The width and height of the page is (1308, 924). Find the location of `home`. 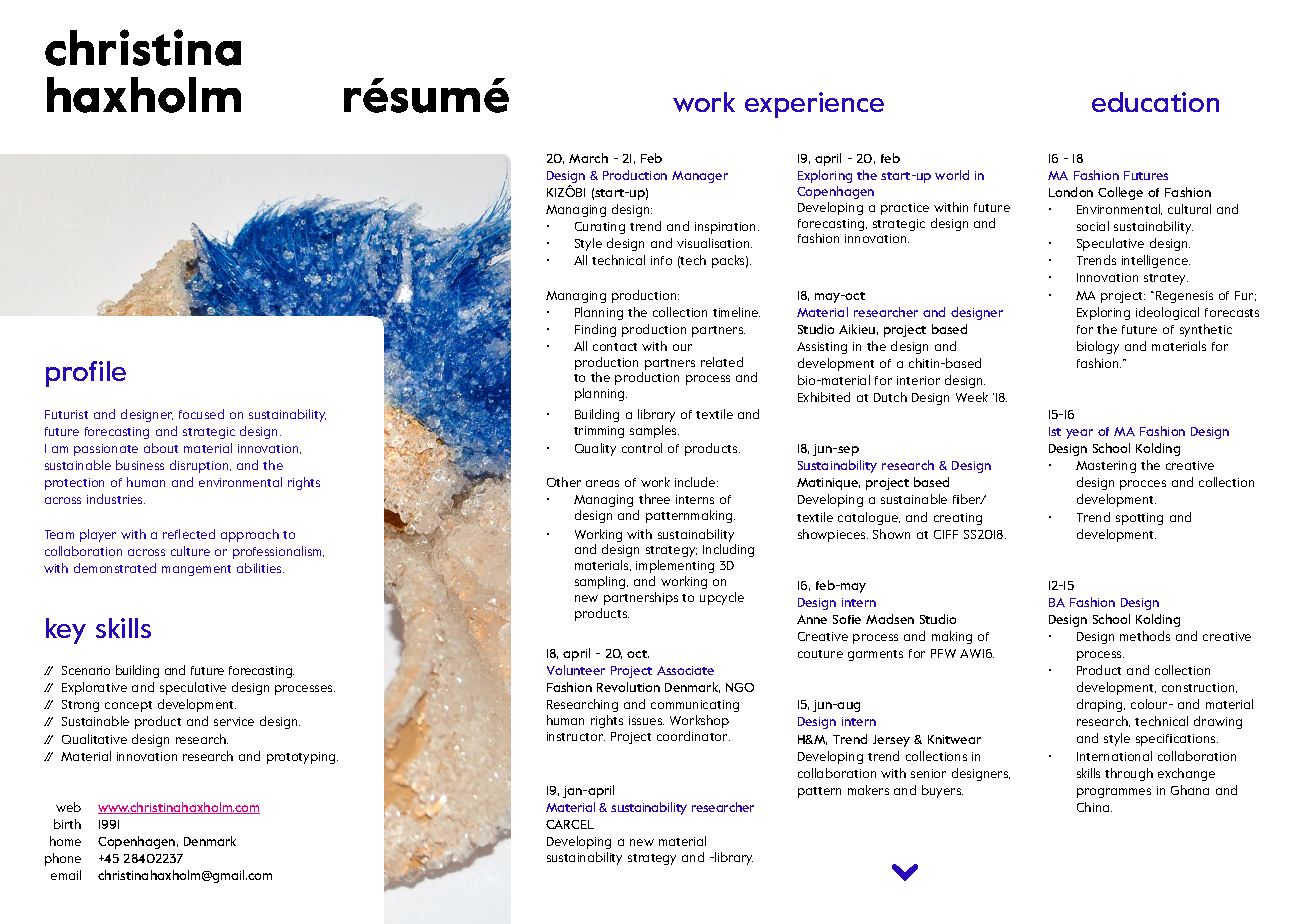

home is located at coordinates (65, 841).
